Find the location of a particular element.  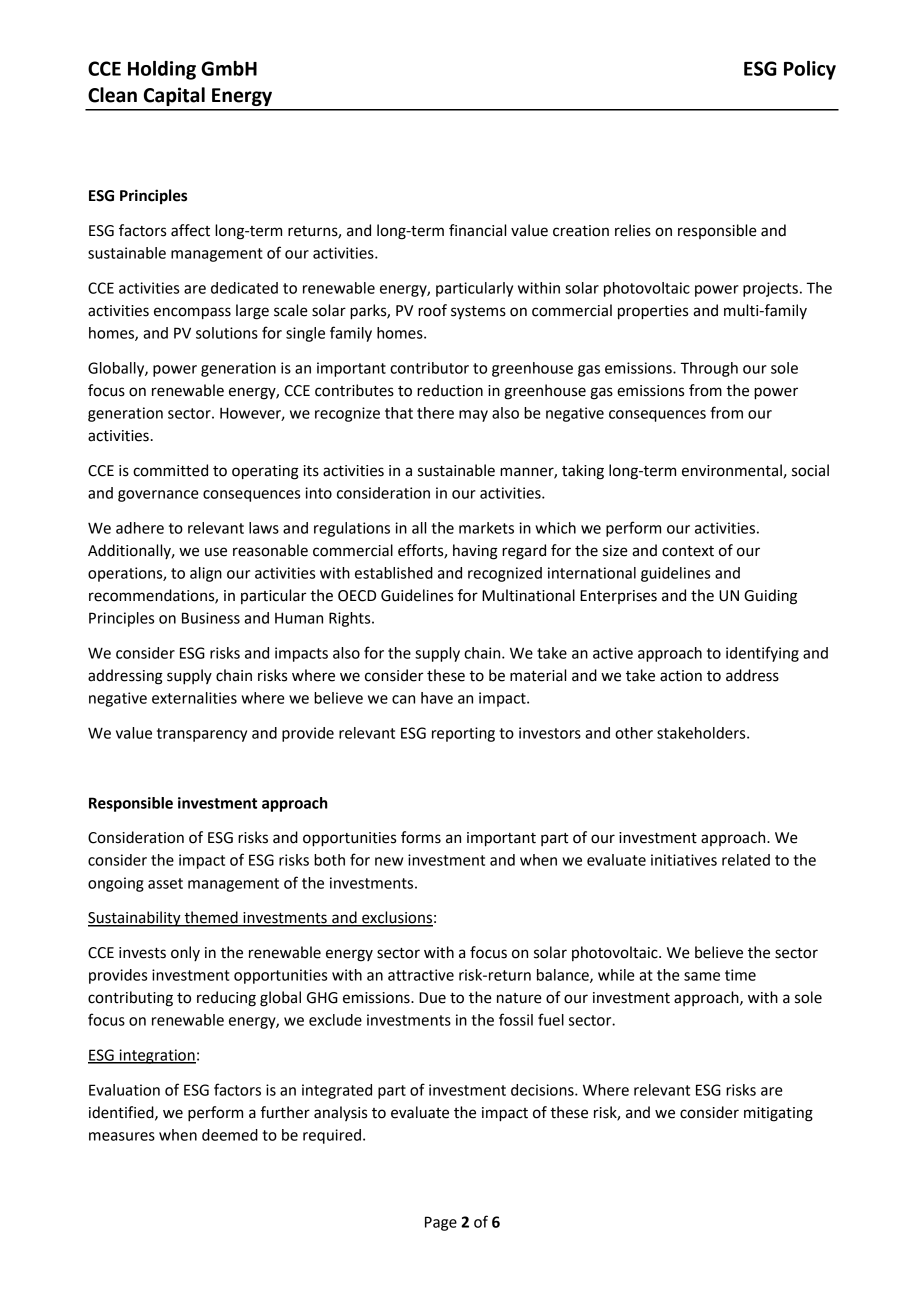

asset is located at coordinates (165, 883).
